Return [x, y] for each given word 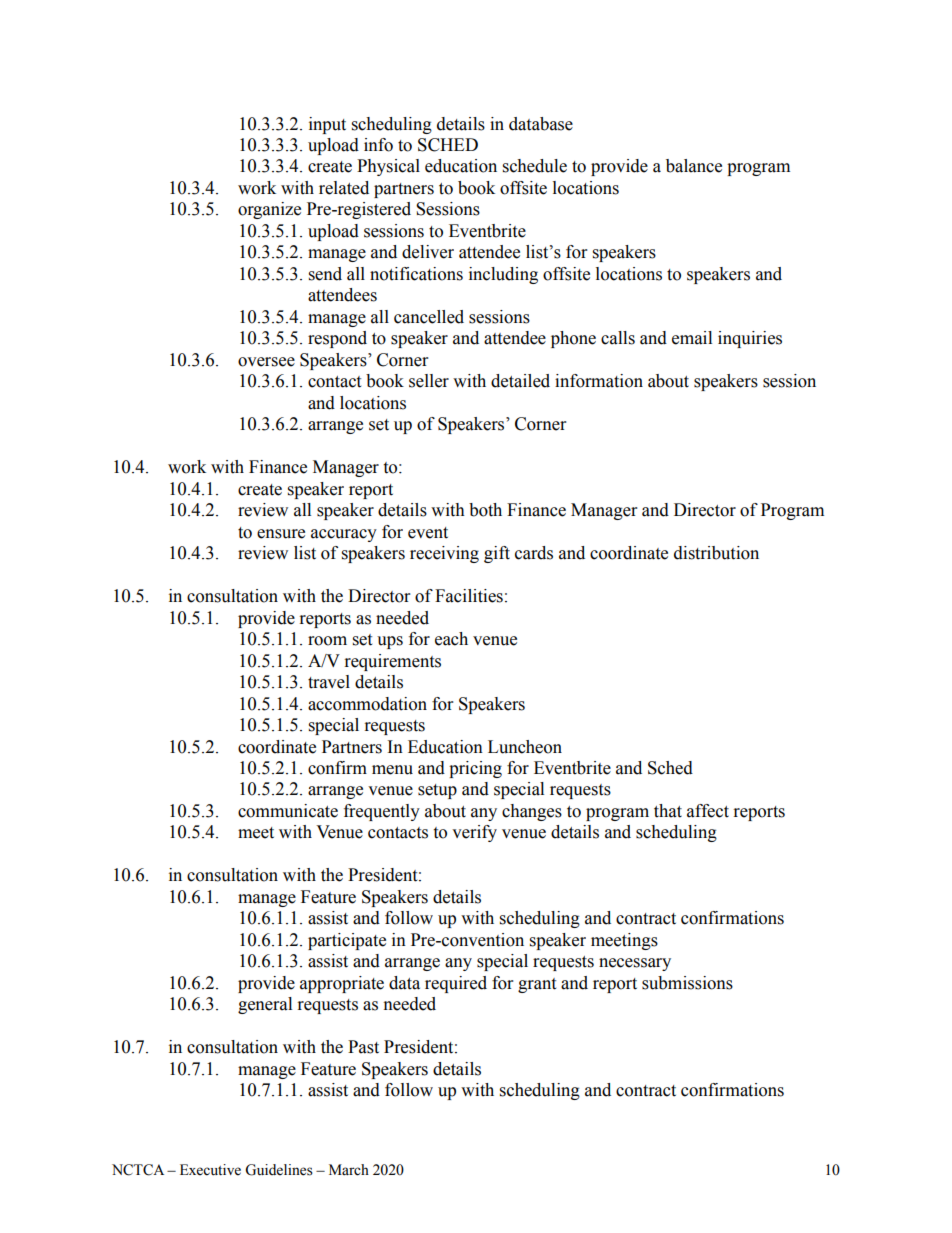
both [485, 510]
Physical [388, 167]
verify [474, 833]
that [668, 811]
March [349, 1170]
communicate [288, 811]
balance [694, 166]
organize [269, 210]
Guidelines [279, 1170]
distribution [716, 553]
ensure [281, 534]
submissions [687, 983]
